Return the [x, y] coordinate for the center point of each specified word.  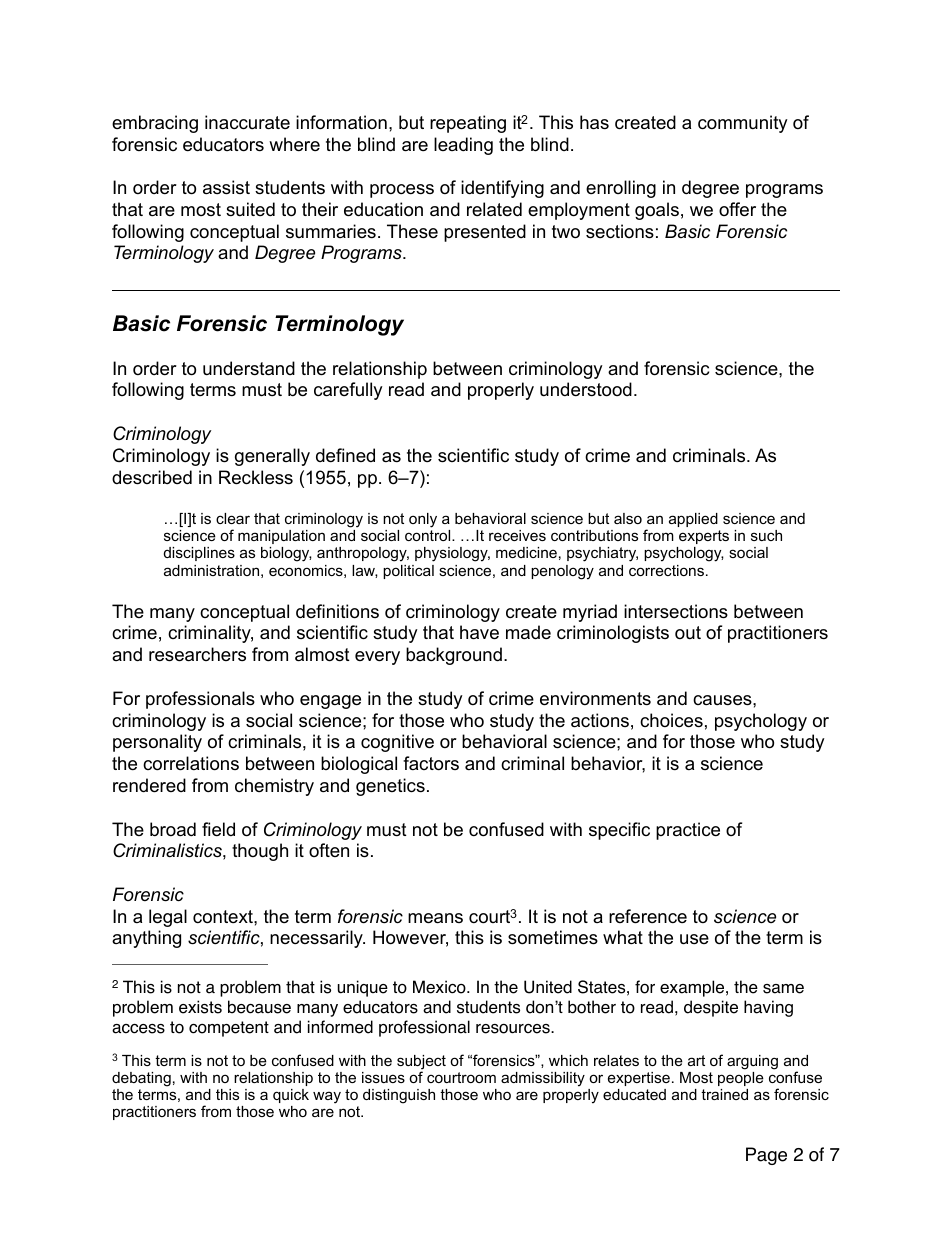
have [479, 632]
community [743, 124]
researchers [197, 654]
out [688, 632]
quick [291, 1096]
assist [226, 187]
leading [463, 146]
